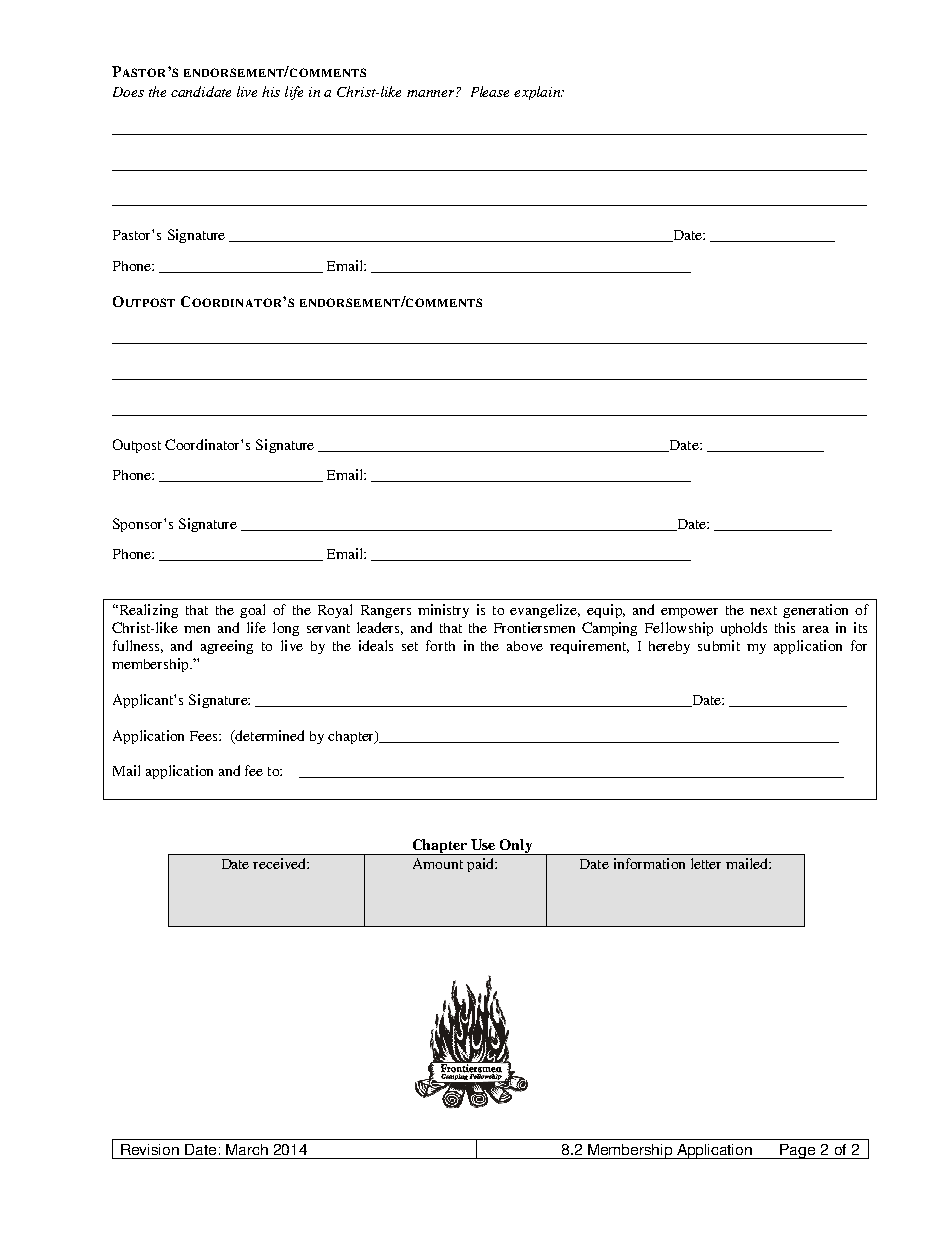 The height and width of the document is (1233, 952). I want to click on received, so click(280, 863).
